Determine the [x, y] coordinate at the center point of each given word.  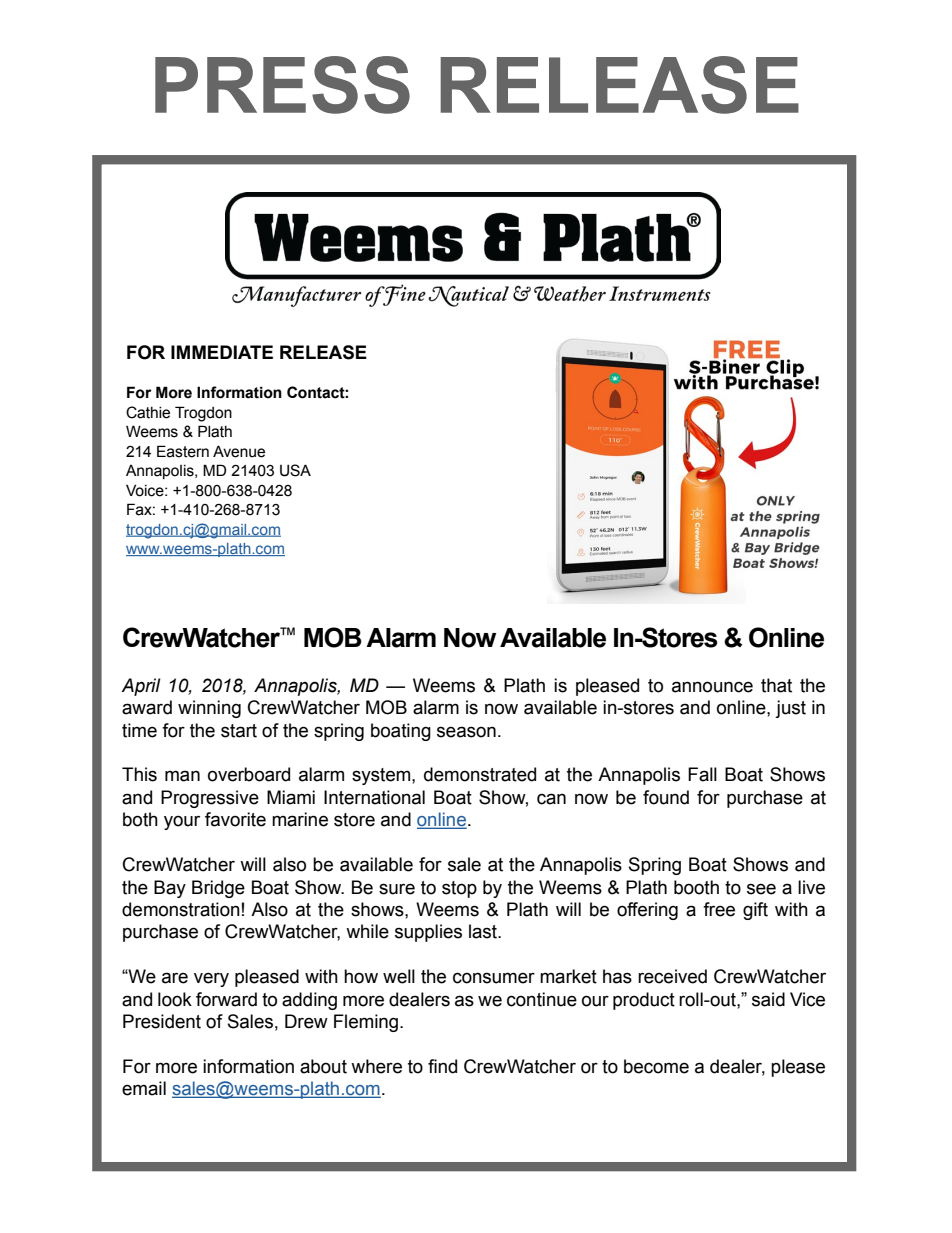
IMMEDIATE [222, 352]
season [466, 732]
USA [295, 470]
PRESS [282, 85]
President [162, 1021]
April [141, 687]
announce [712, 687]
